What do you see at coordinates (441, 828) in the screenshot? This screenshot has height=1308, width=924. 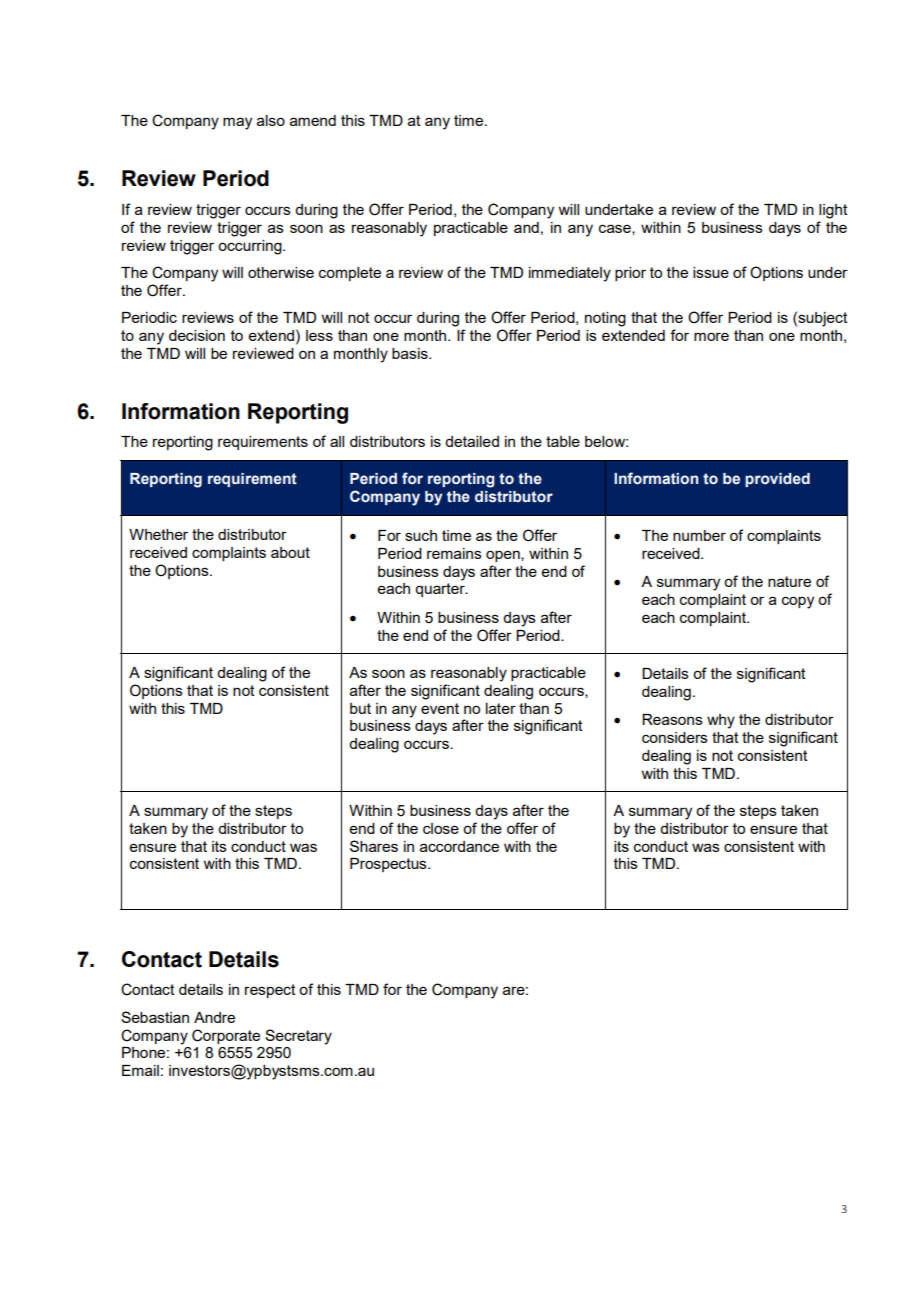 I see `close` at bounding box center [441, 828].
